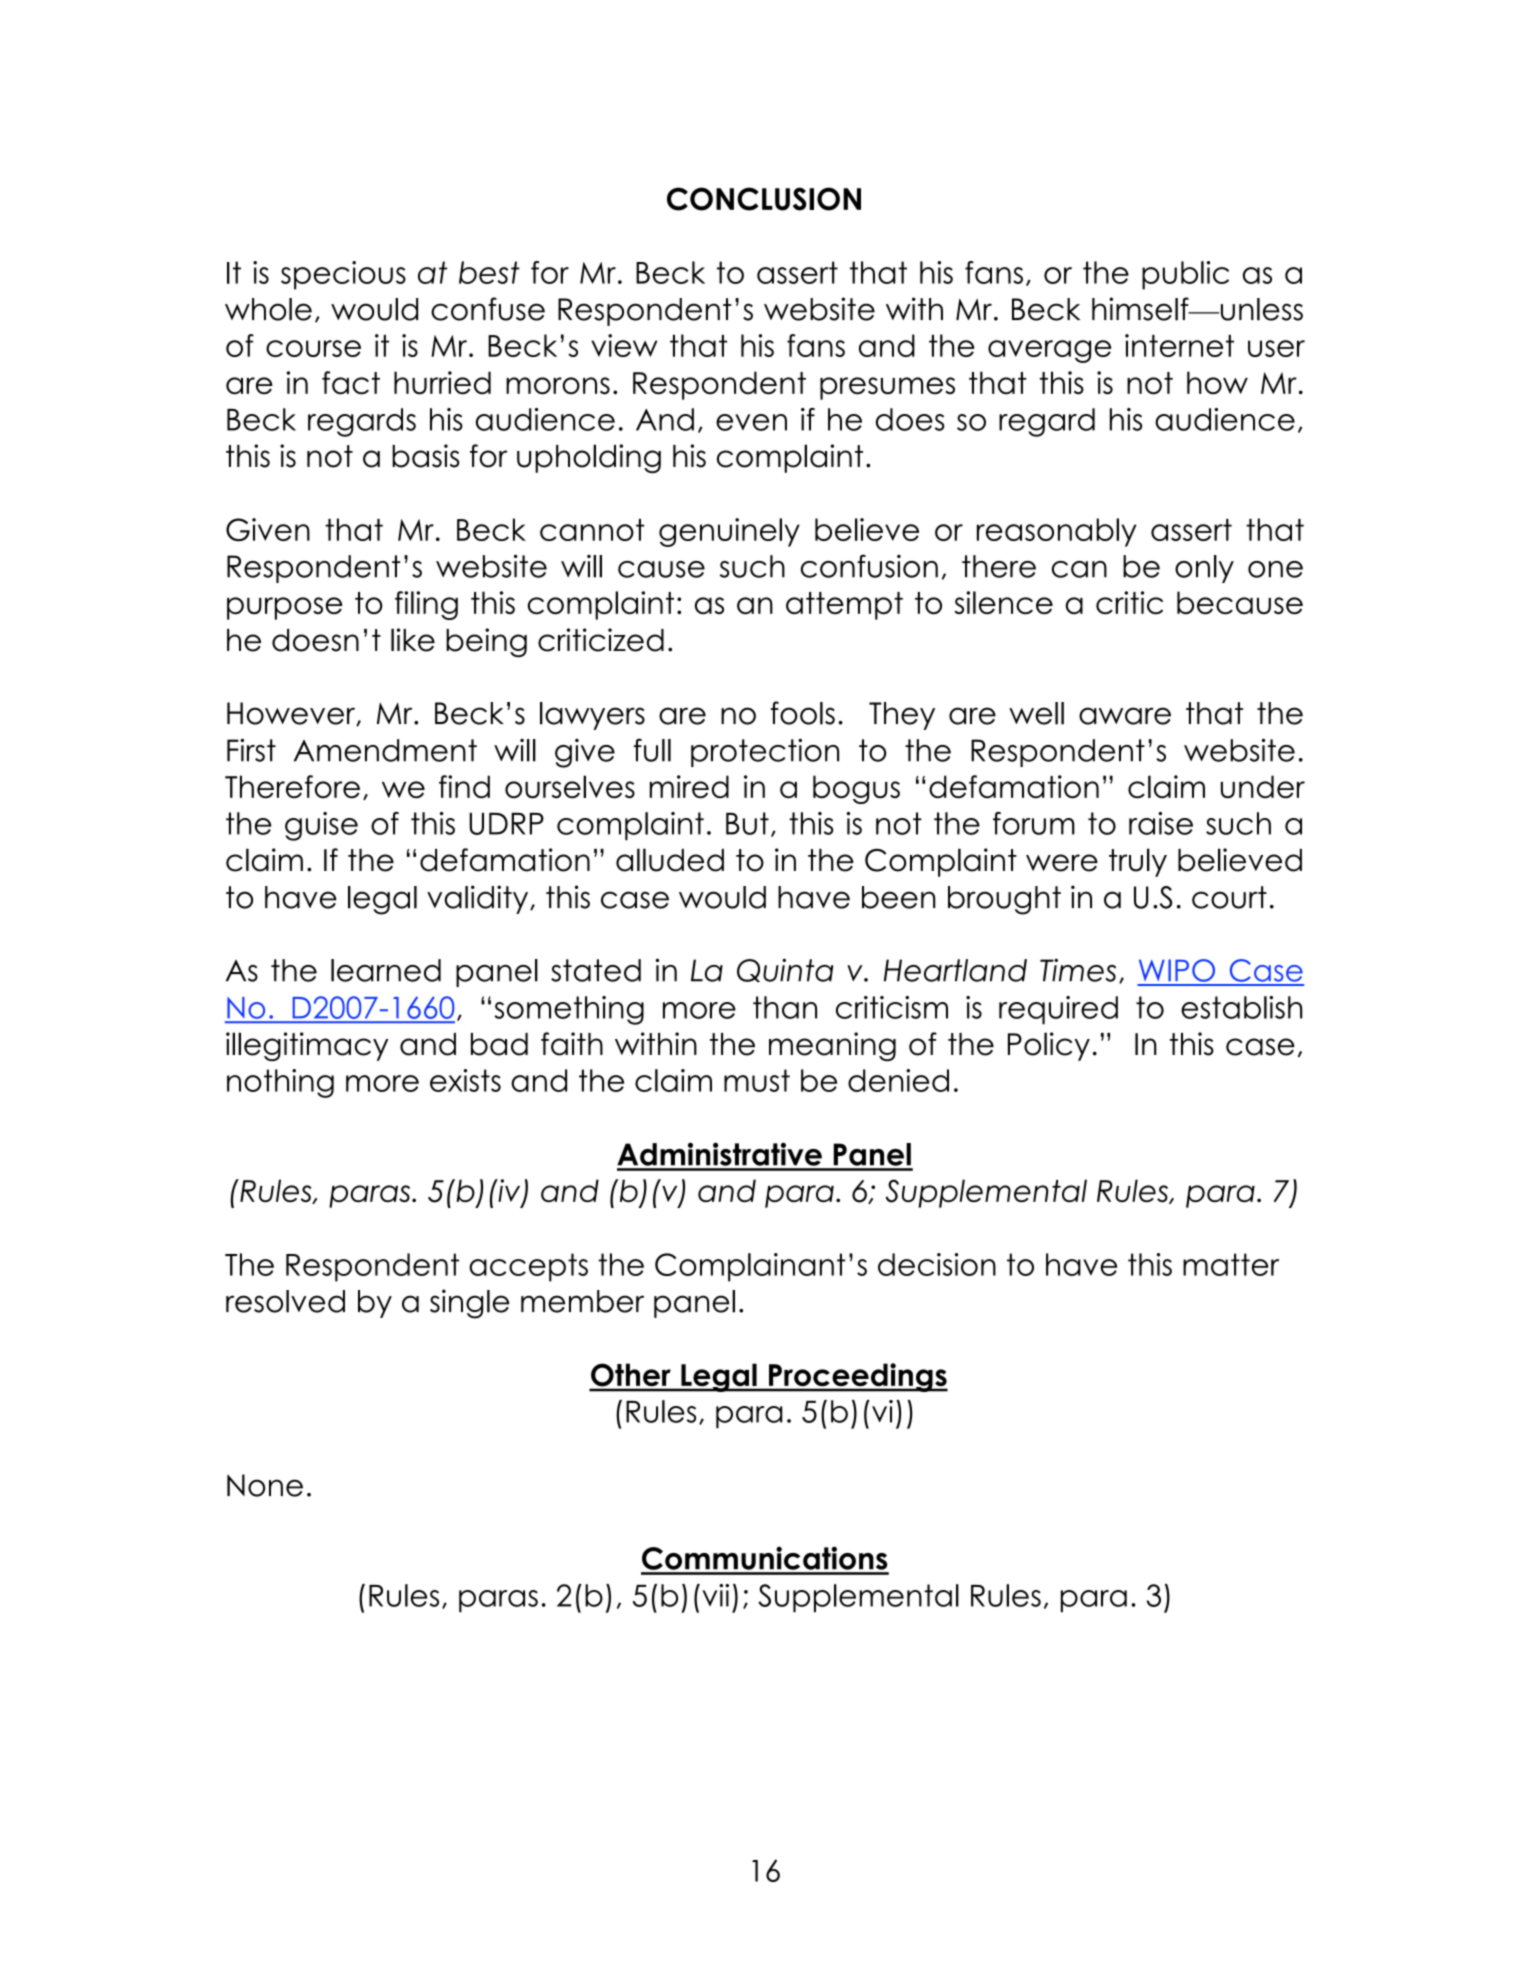 This image has height=1978, width=1529. Describe the element at coordinates (321, 826) in the image. I see `guise` at that location.
